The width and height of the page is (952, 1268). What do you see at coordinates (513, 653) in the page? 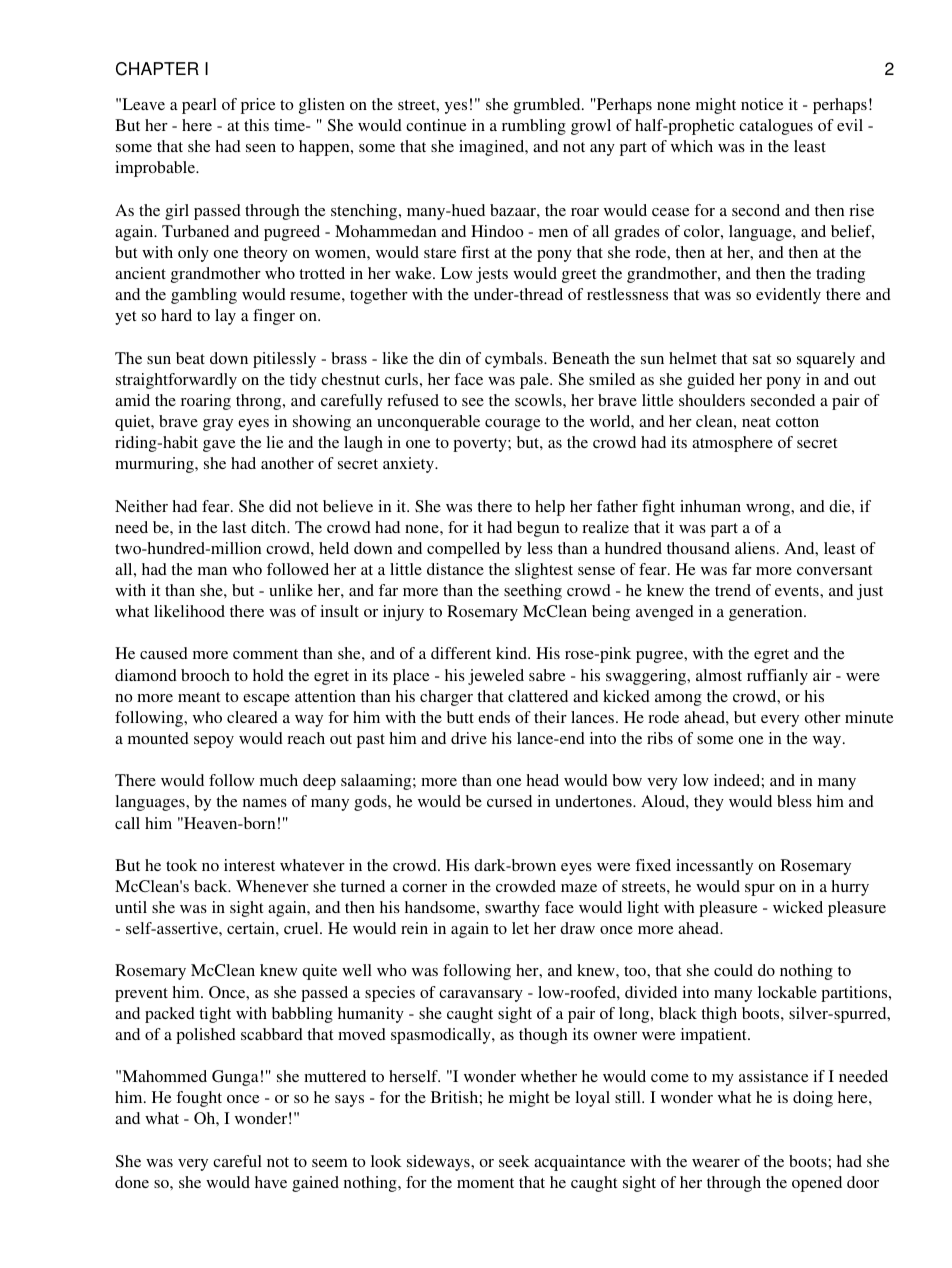
I see `kind` at bounding box center [513, 653].
